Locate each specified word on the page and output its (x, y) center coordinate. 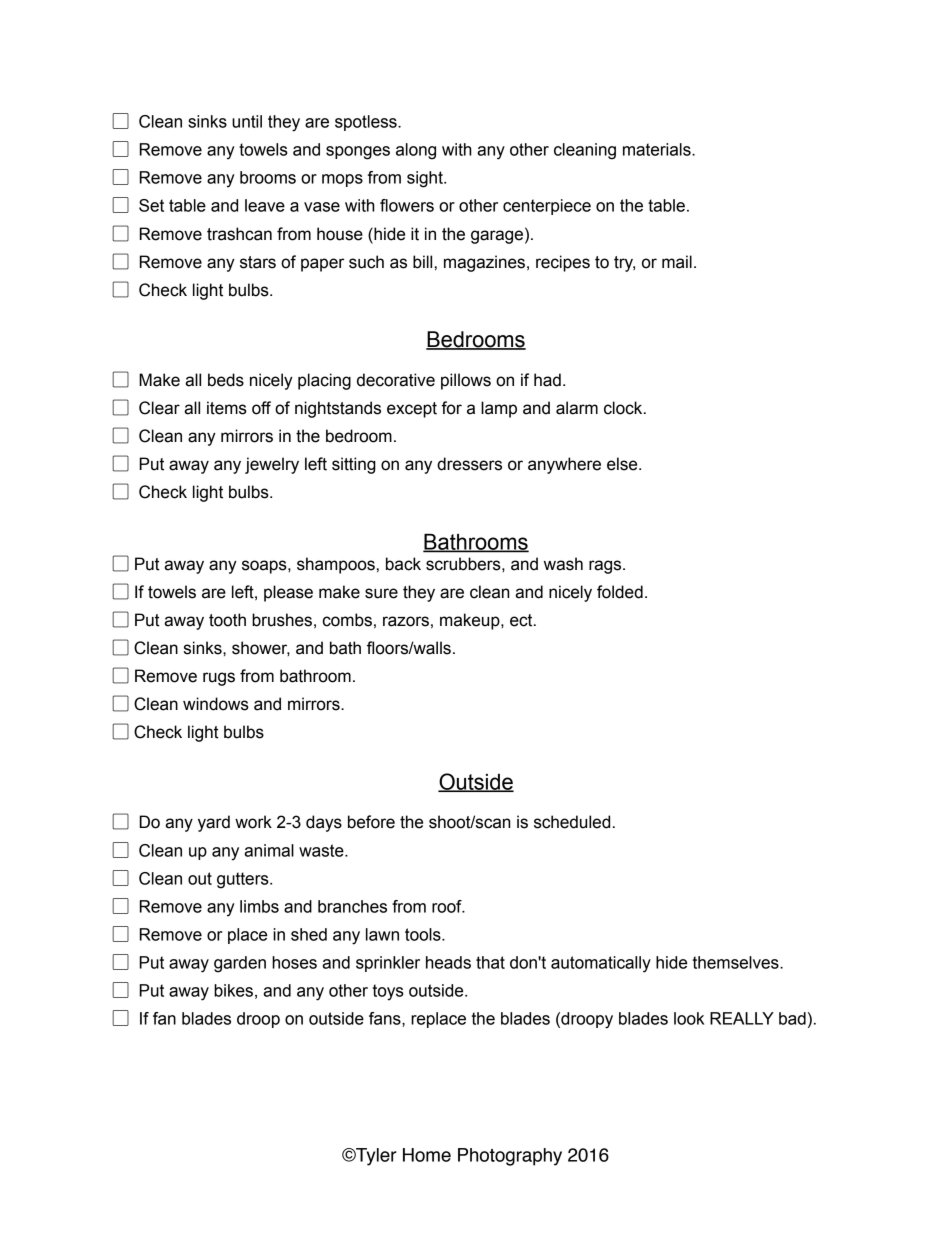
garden (240, 964)
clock (624, 408)
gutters (244, 880)
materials (658, 149)
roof (448, 906)
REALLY (742, 1018)
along (416, 151)
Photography (510, 1157)
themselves (737, 962)
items (227, 408)
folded (620, 592)
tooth (227, 620)
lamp (499, 409)
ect (522, 620)
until (247, 121)
